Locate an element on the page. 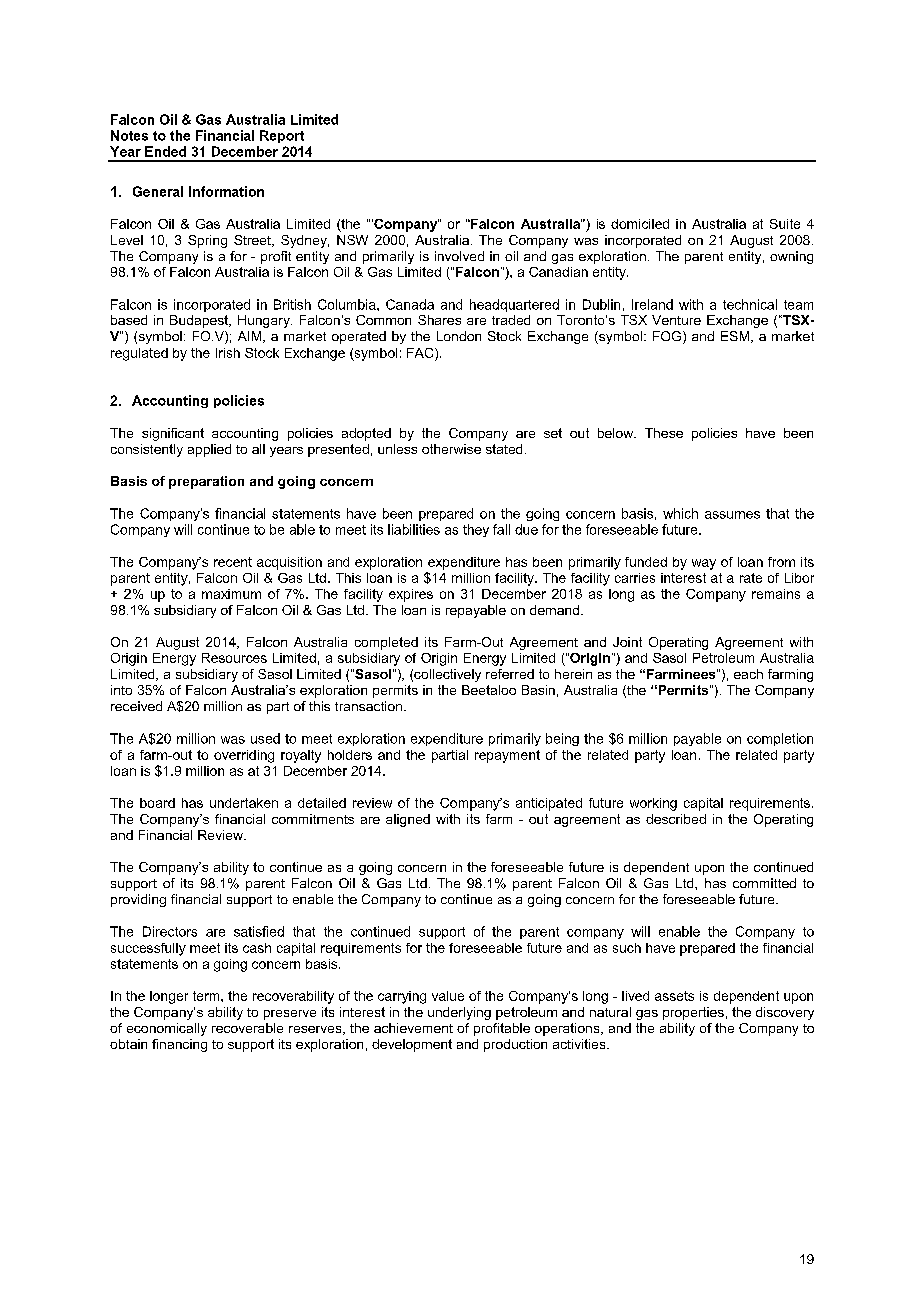 The height and width of the image is (1308, 924). involved is located at coordinates (459, 256).
